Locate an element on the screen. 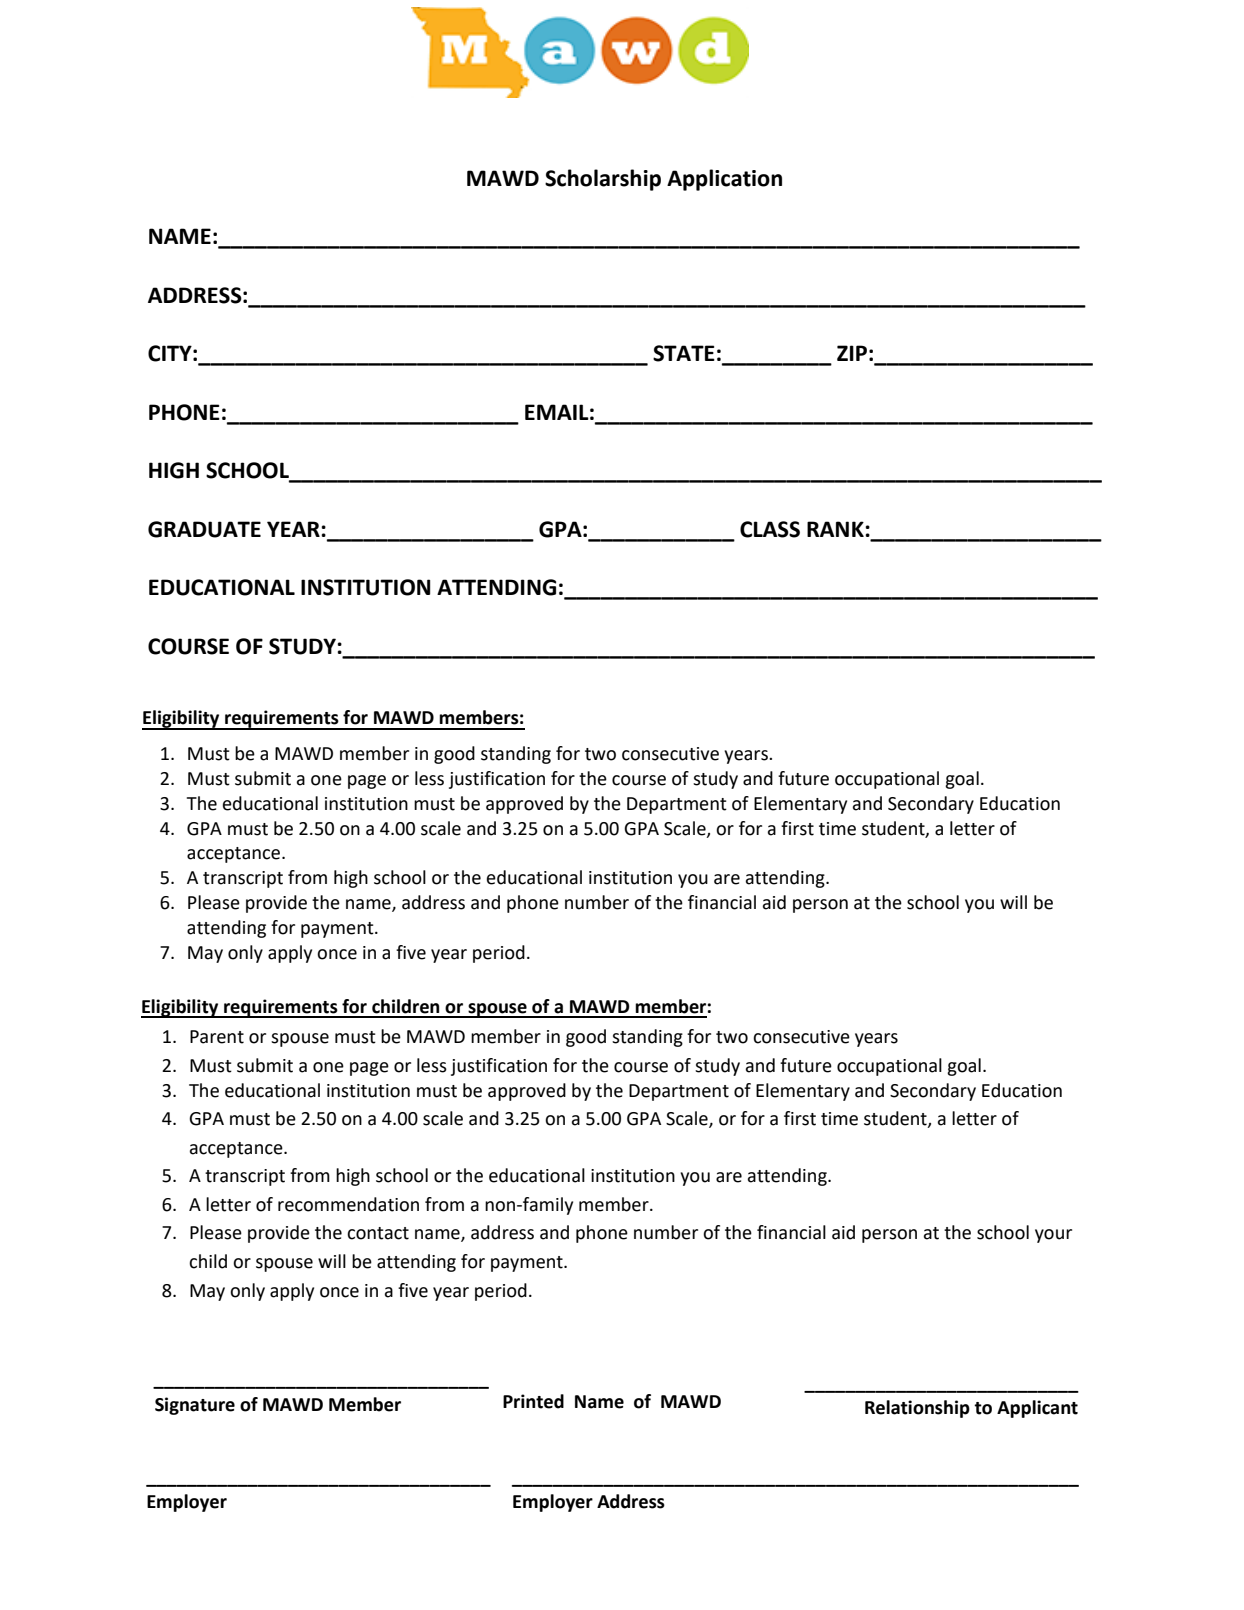  Scholarship is located at coordinates (603, 180).
